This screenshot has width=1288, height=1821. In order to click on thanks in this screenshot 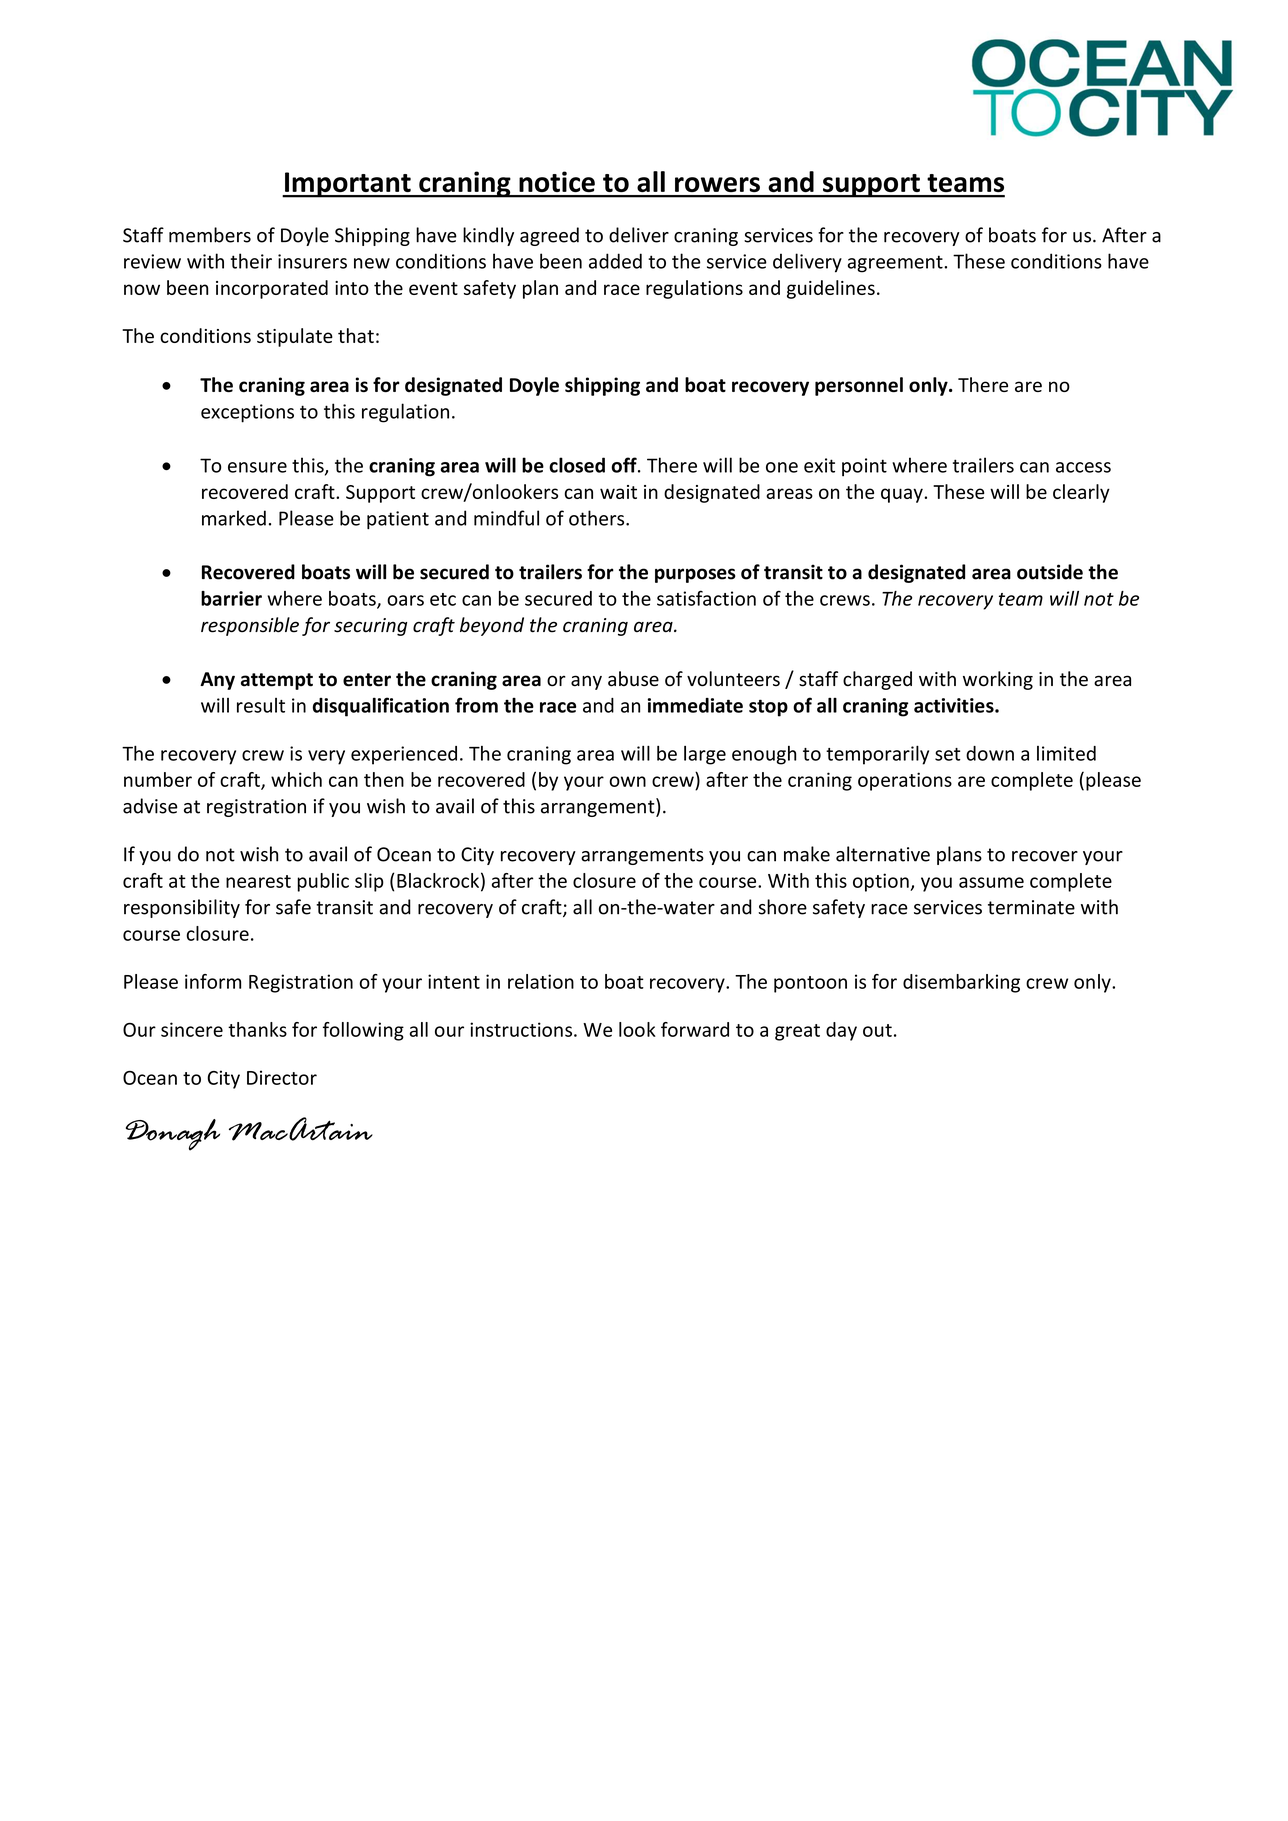, I will do `click(257, 1029)`.
